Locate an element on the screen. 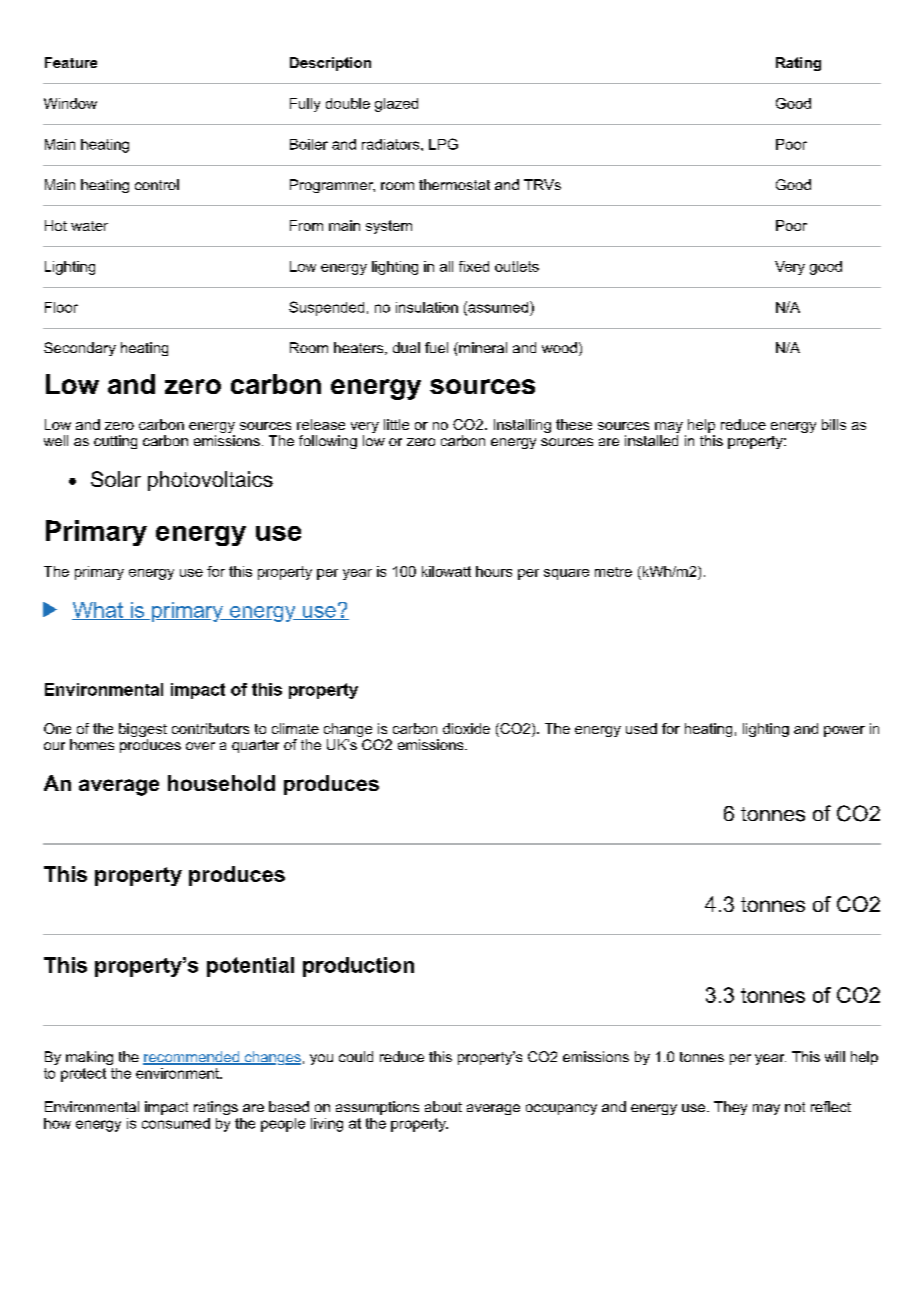 This screenshot has width=924, height=1307. fuel is located at coordinates (436, 347).
